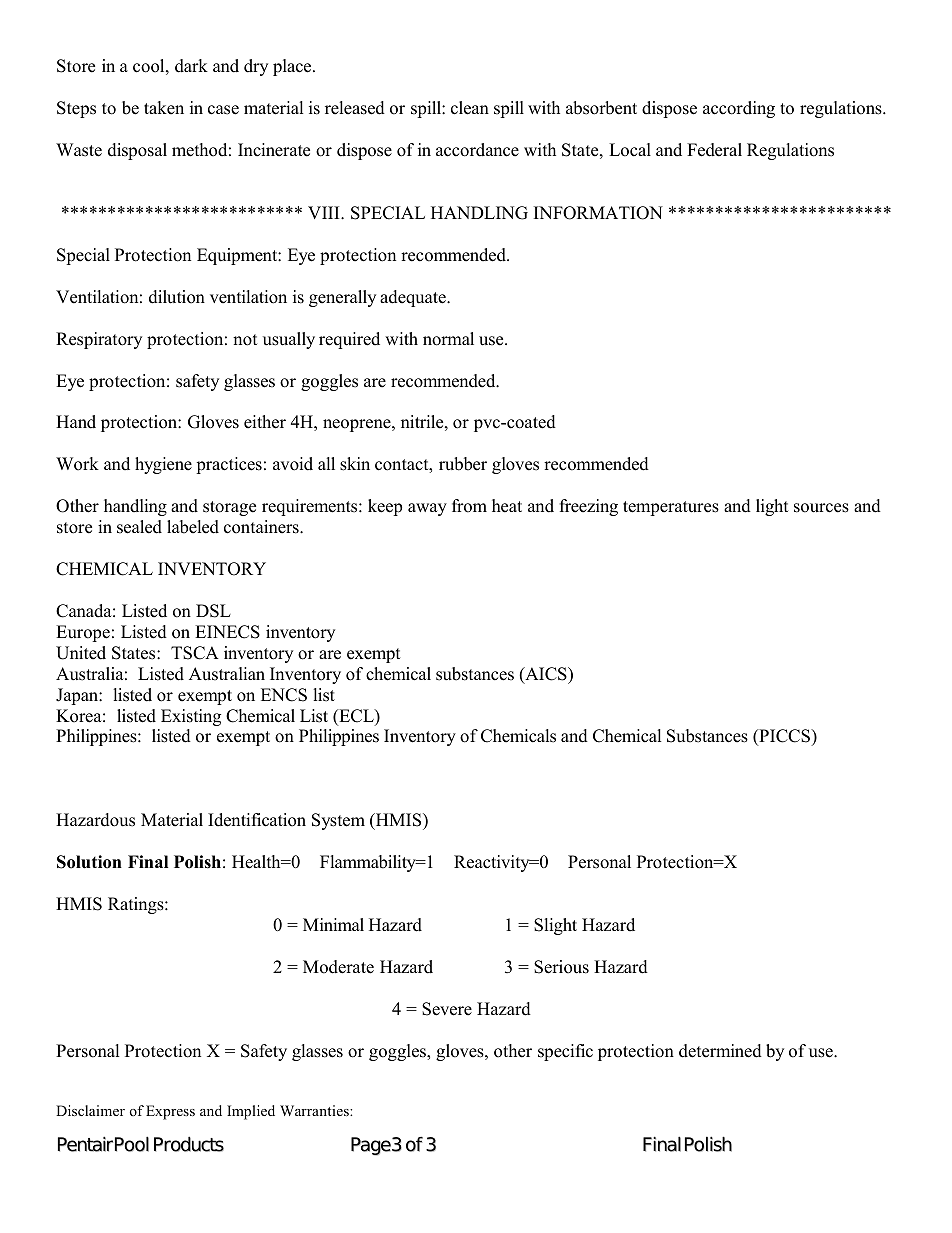  Describe the element at coordinates (821, 508) in the screenshot. I see `sources` at that location.
